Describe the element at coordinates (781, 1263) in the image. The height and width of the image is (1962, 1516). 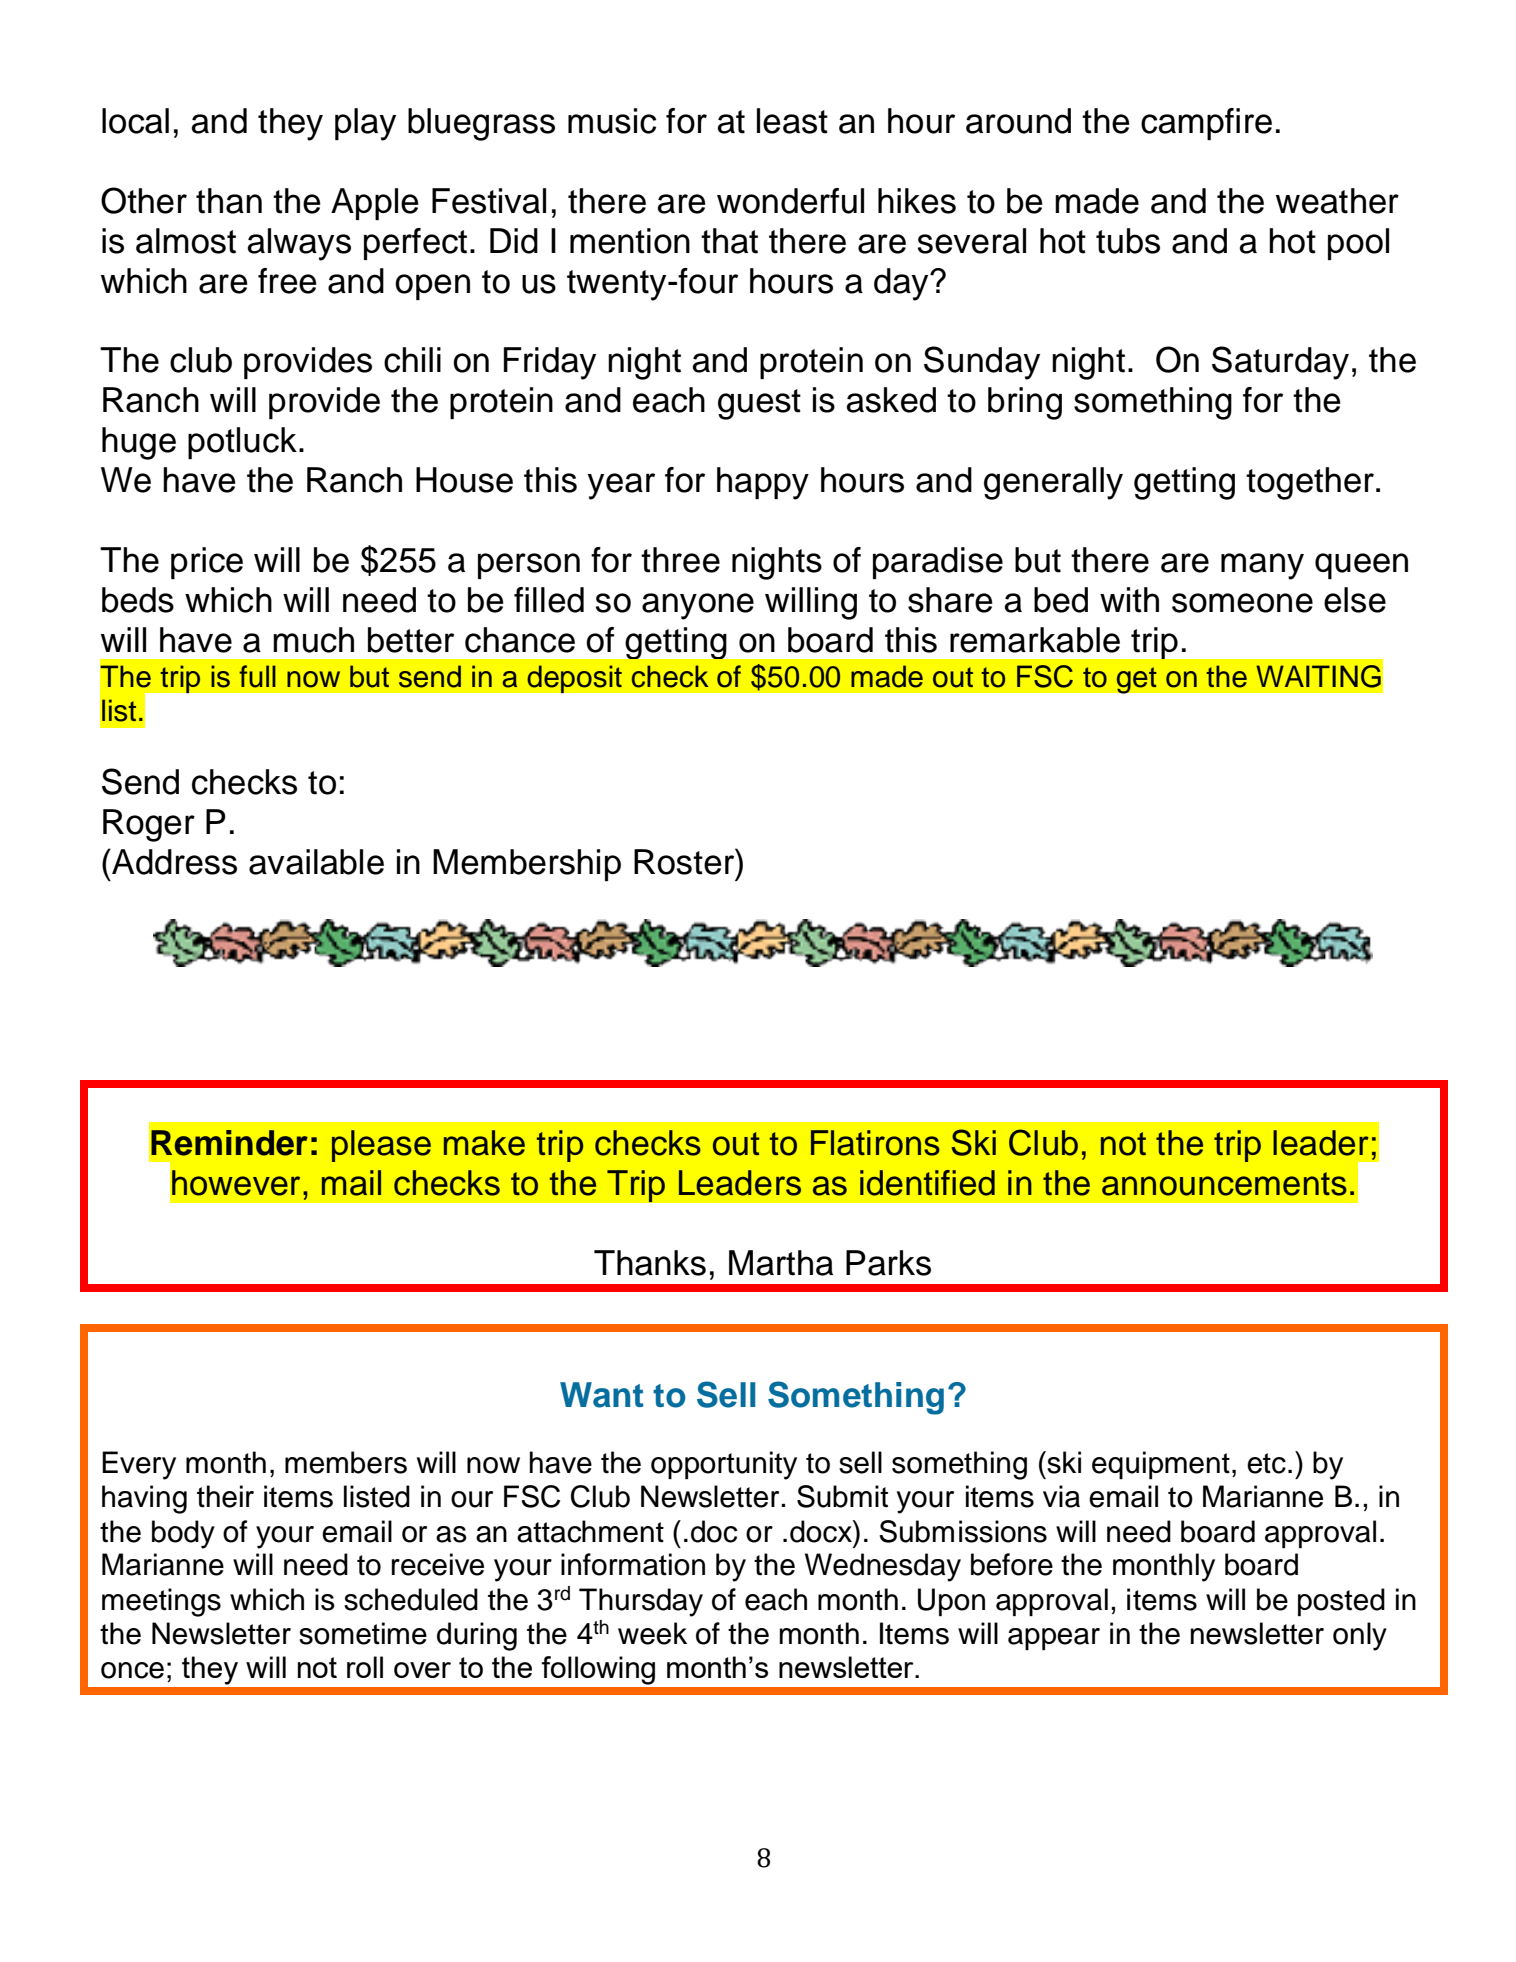
I see `Martha` at that location.
